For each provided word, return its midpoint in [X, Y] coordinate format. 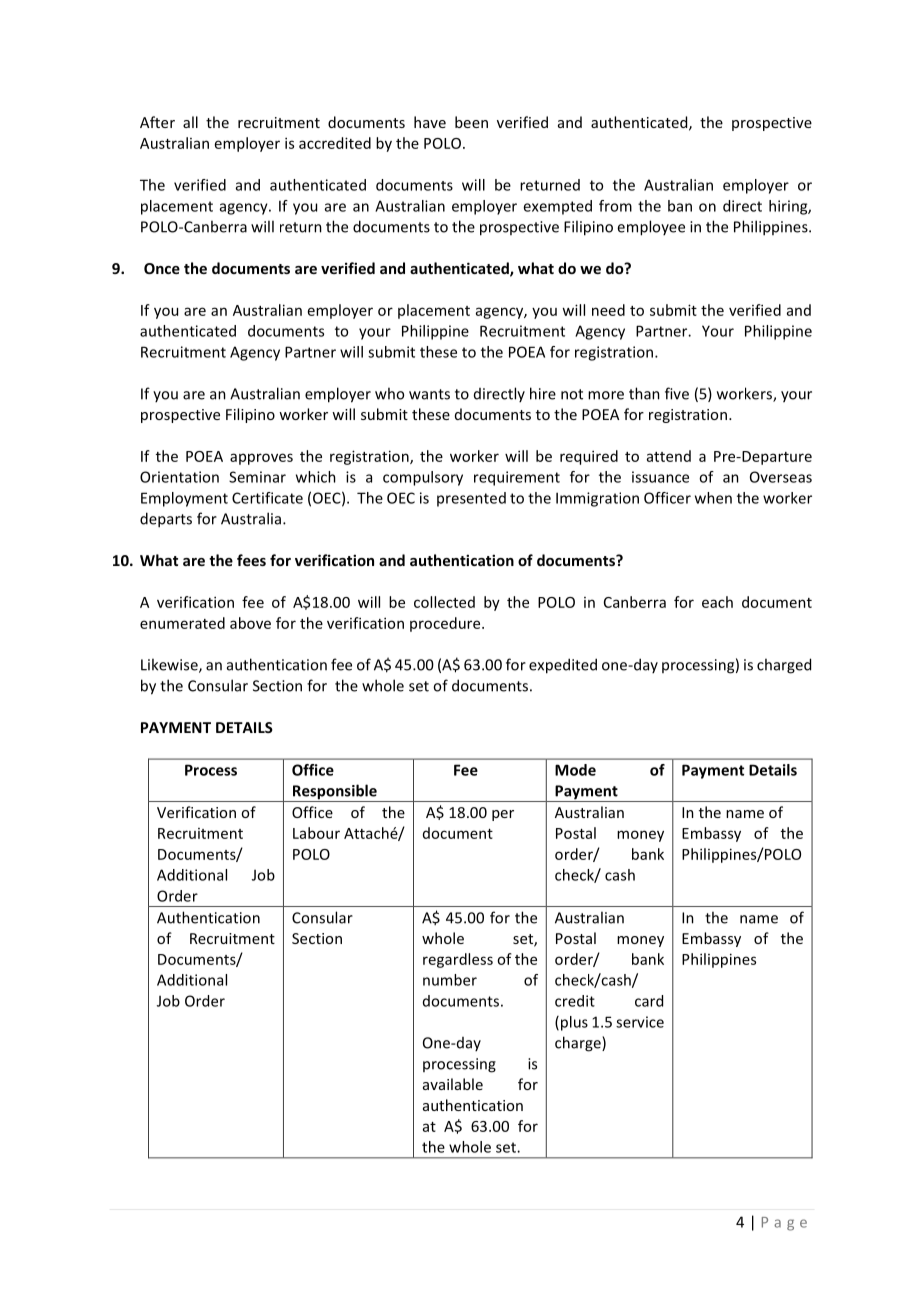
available [453, 1084]
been [471, 122]
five [677, 393]
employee [651, 228]
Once [162, 268]
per [503, 815]
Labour [316, 833]
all [190, 122]
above [250, 623]
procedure [446, 624]
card [649, 1001]
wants [429, 394]
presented [471, 499]
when [713, 498]
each [717, 602]
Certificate [267, 498]
